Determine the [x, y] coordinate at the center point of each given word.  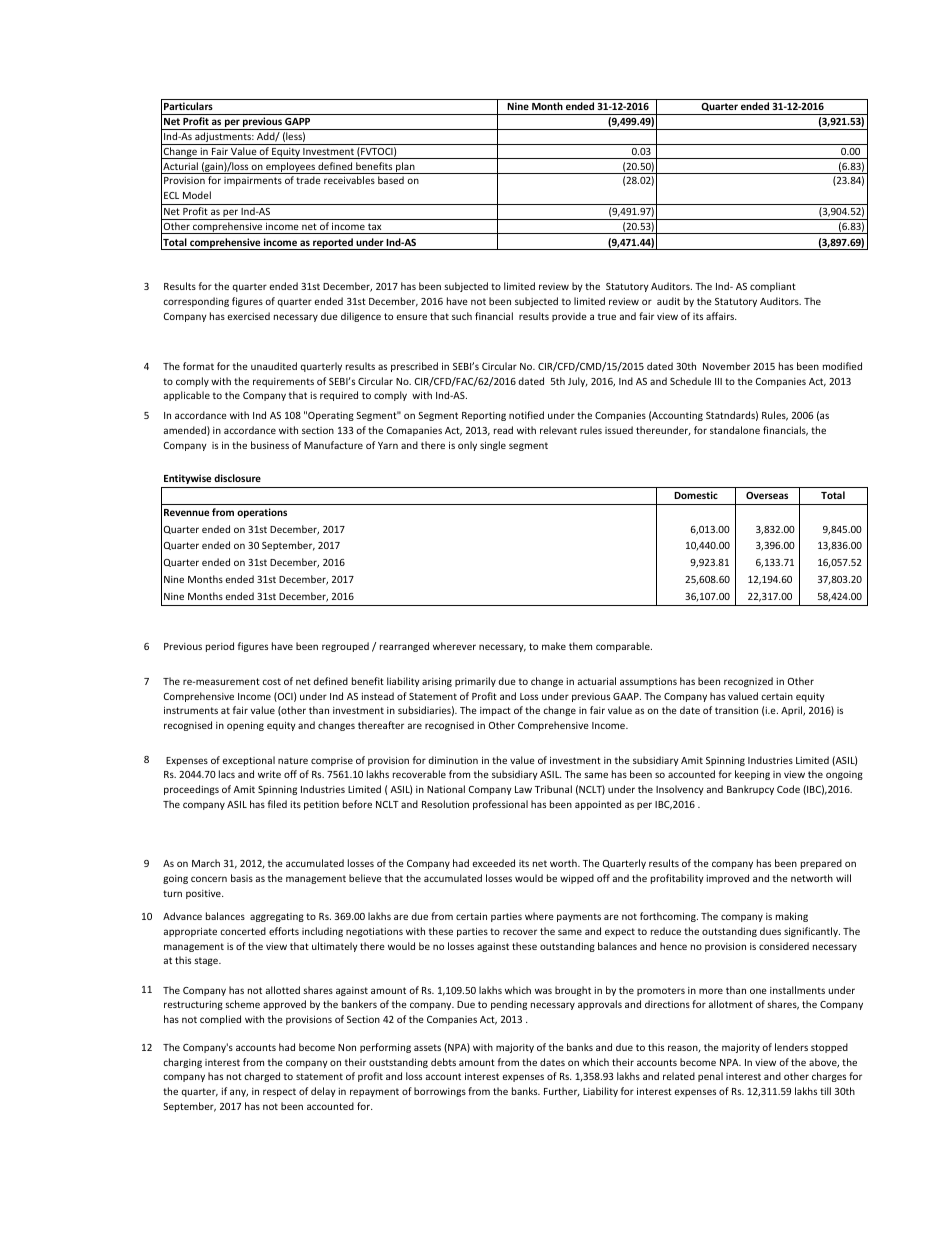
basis [242, 878]
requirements [283, 382]
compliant [773, 287]
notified [526, 415]
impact [495, 711]
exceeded [493, 863]
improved [728, 879]
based [391, 180]
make [554, 646]
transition [736, 710]
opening [245, 726]
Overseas [767, 495]
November [726, 366]
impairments [253, 181]
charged [262, 1077]
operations [262, 513]
